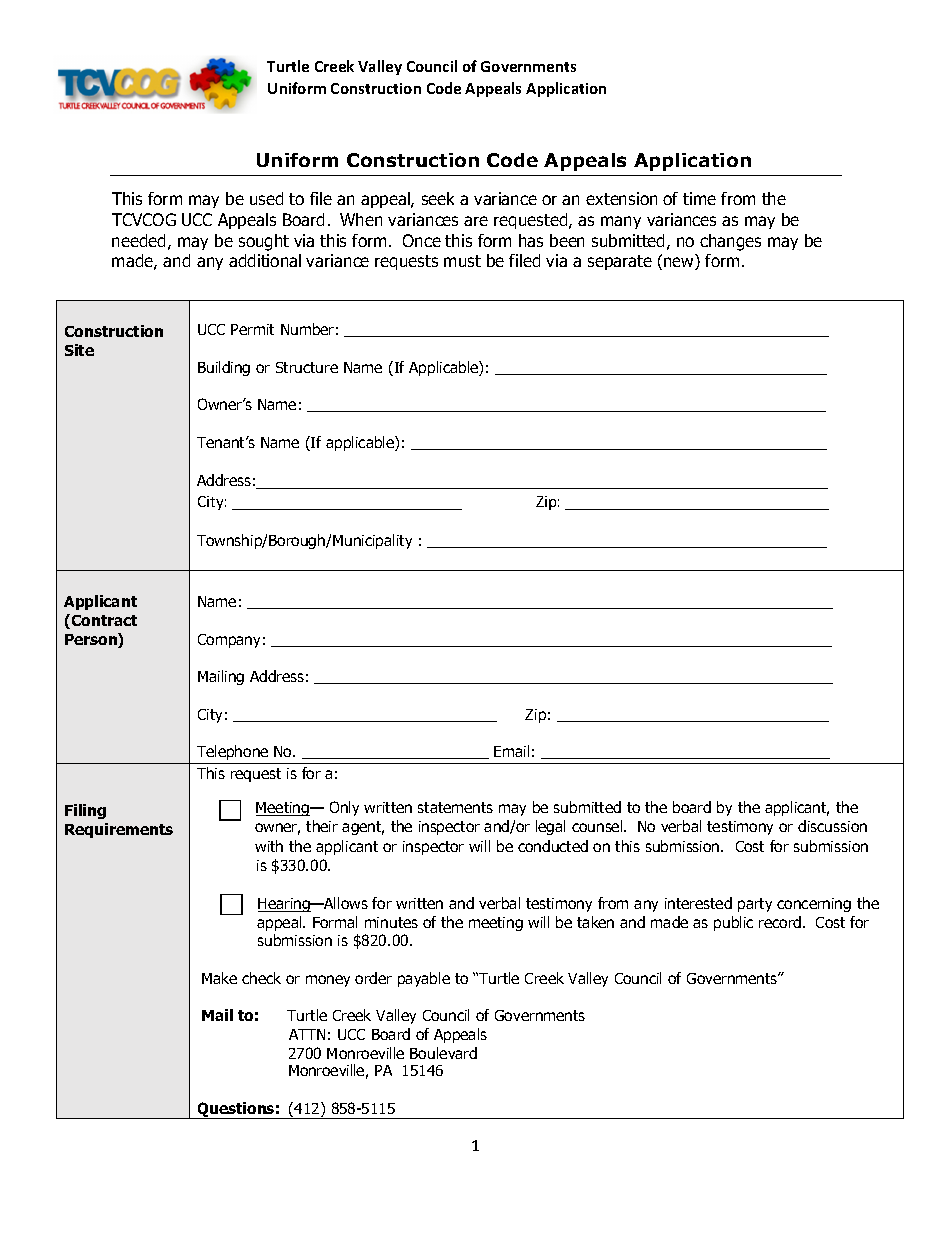 Image resolution: width=952 pixels, height=1233 pixels. I want to click on statements, so click(455, 807).
